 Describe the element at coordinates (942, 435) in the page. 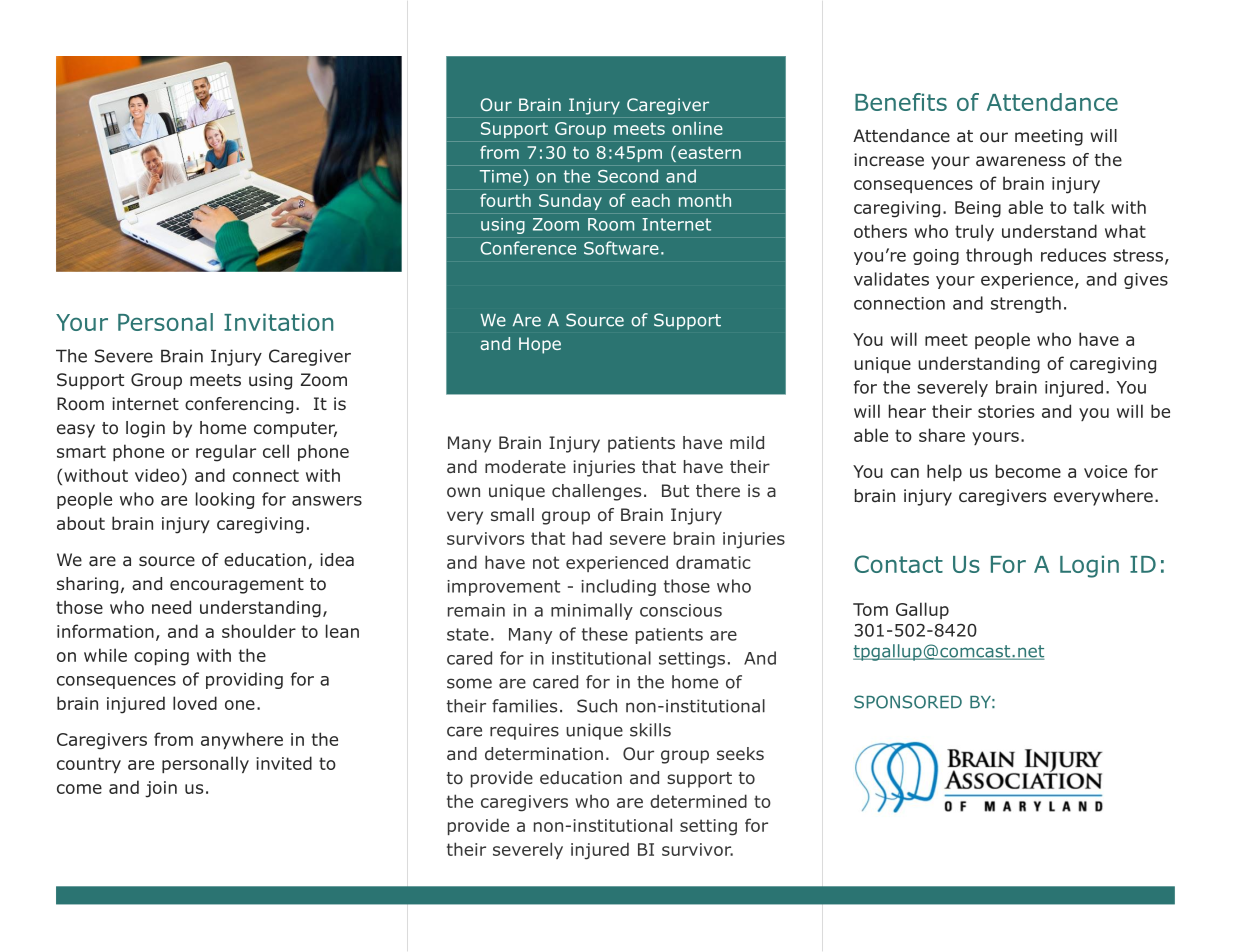

I see `share` at that location.
